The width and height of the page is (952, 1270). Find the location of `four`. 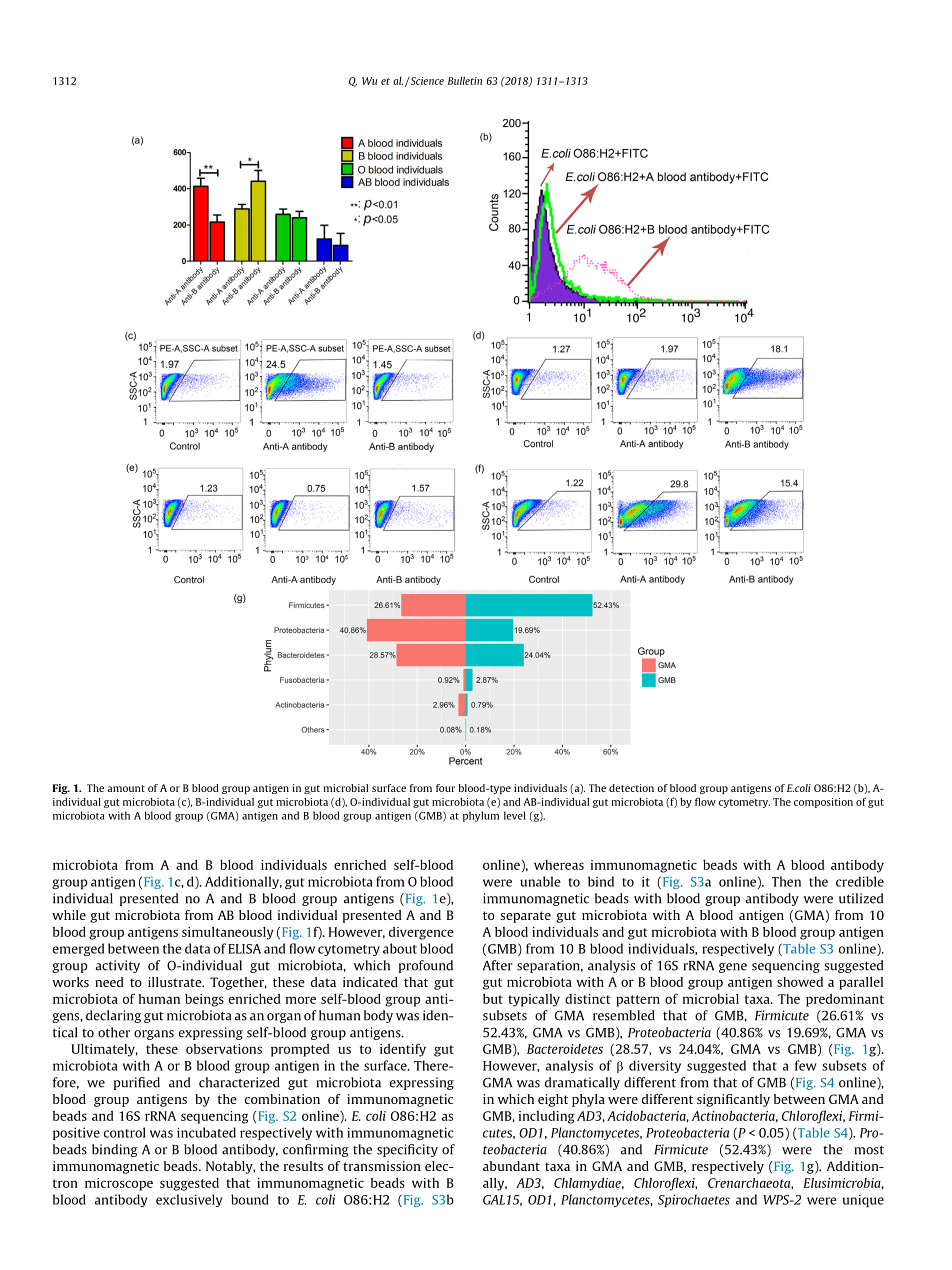

four is located at coordinates (445, 788).
